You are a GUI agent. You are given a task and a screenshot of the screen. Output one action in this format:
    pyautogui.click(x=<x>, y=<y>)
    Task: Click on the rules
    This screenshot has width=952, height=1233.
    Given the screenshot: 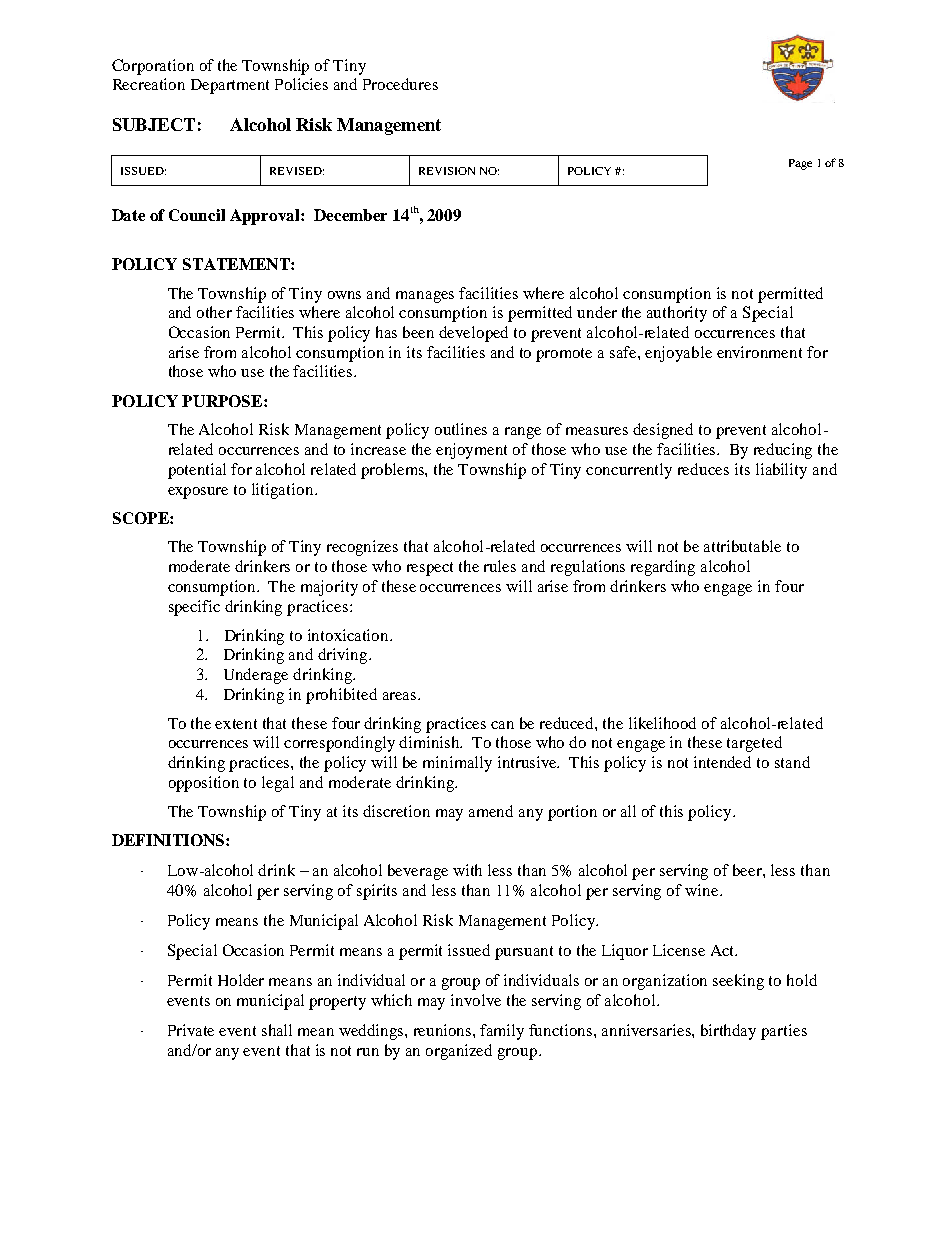 What is the action you would take?
    pyautogui.click(x=500, y=566)
